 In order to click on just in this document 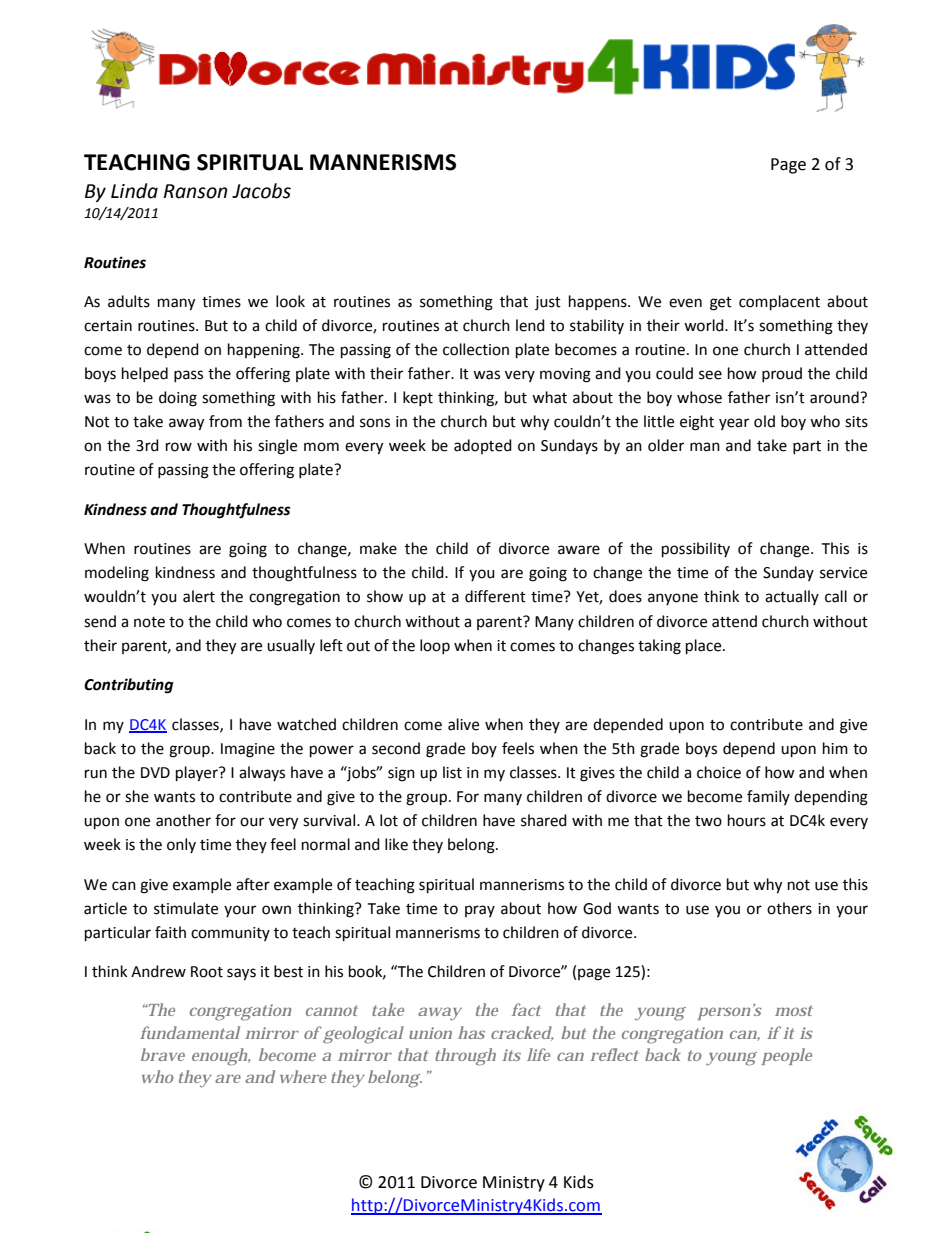, I will do `click(548, 303)`.
